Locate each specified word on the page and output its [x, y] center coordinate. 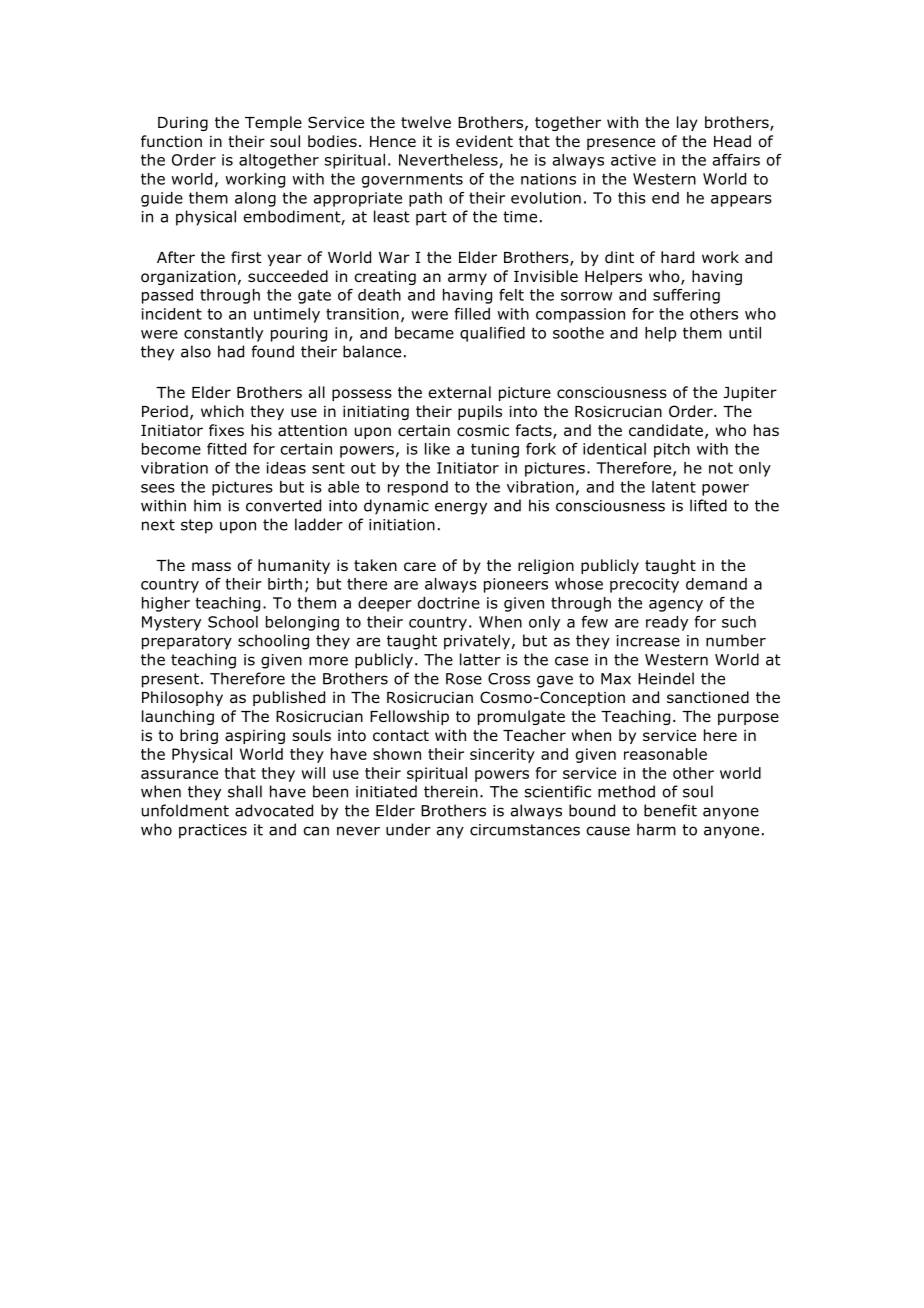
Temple [273, 123]
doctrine [449, 603]
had [231, 351]
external [460, 392]
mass [211, 567]
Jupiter [750, 394]
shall [245, 791]
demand [716, 584]
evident [484, 141]
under [408, 829]
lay [687, 123]
